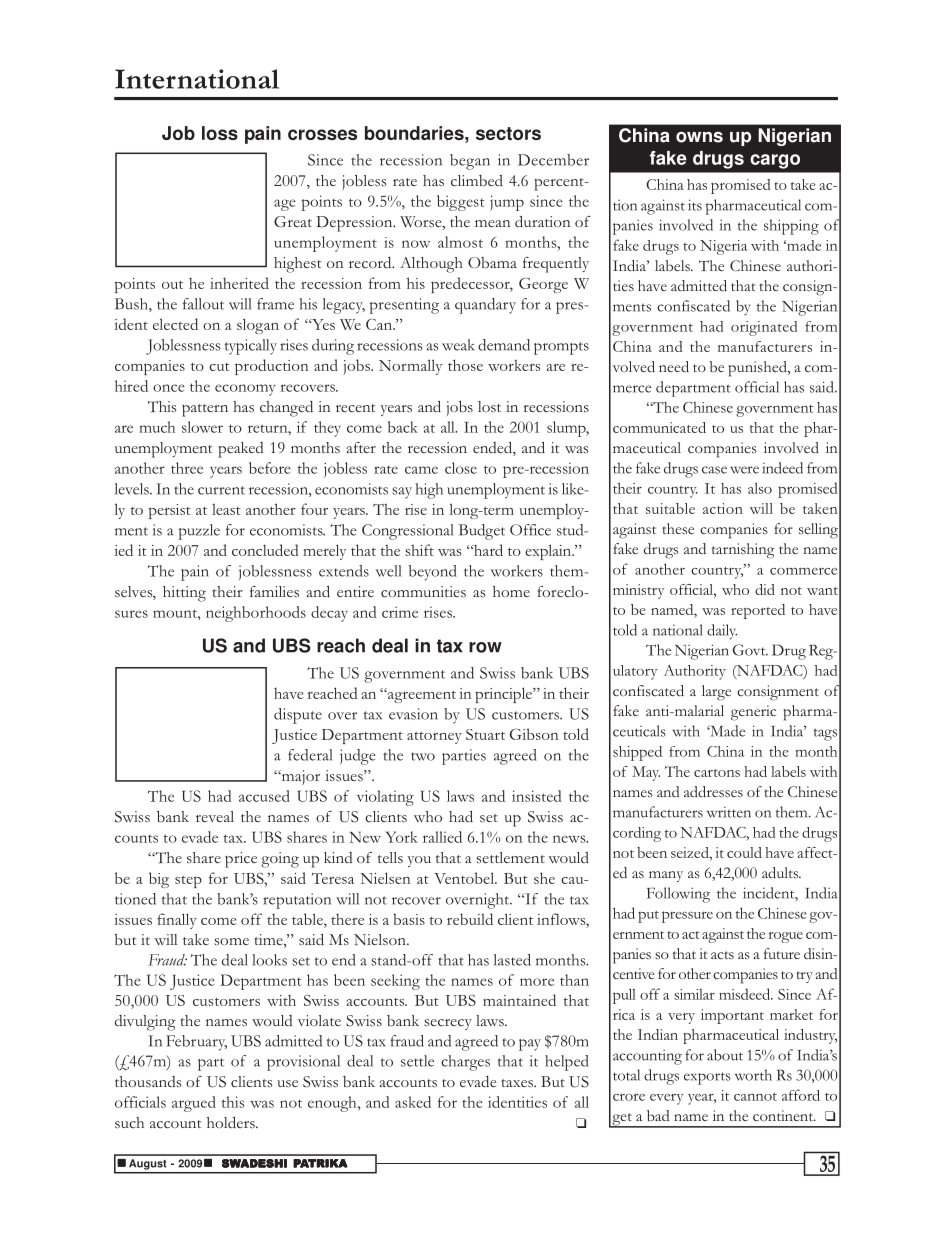  What do you see at coordinates (470, 162) in the screenshot?
I see `began` at bounding box center [470, 162].
